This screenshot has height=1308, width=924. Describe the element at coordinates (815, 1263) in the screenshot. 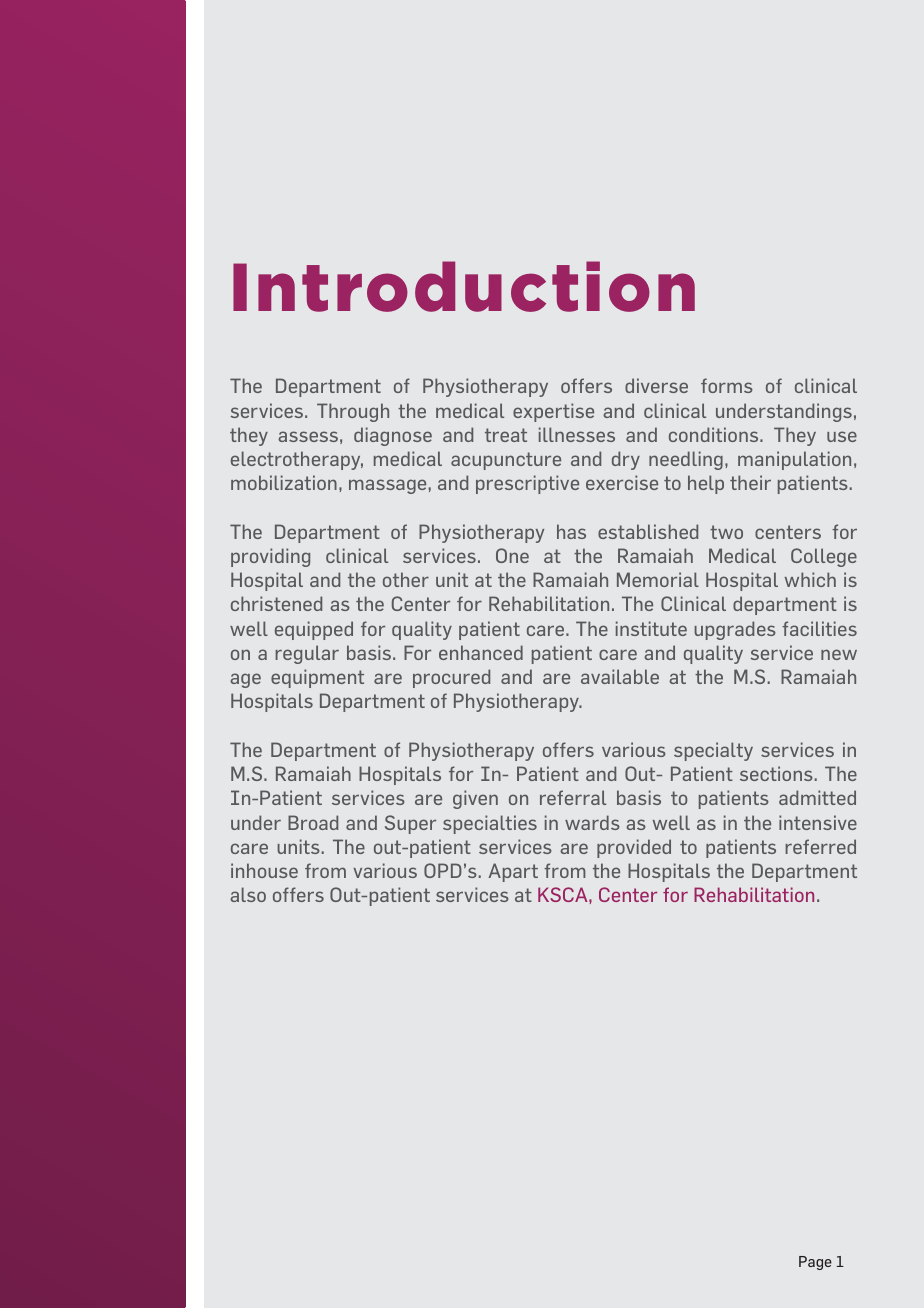

I see `Page` at that location.
